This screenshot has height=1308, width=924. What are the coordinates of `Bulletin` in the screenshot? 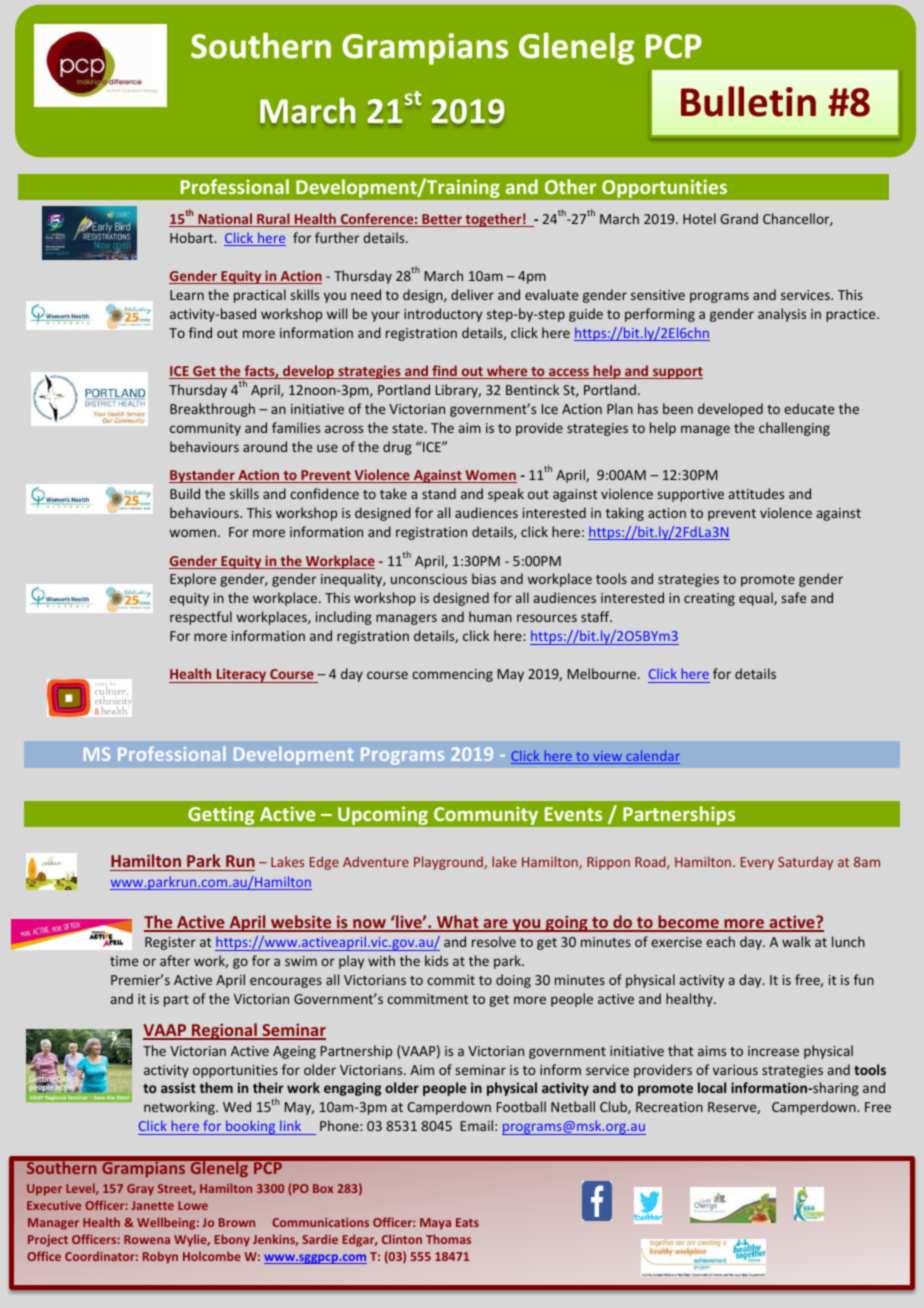 It's located at (748, 101).
